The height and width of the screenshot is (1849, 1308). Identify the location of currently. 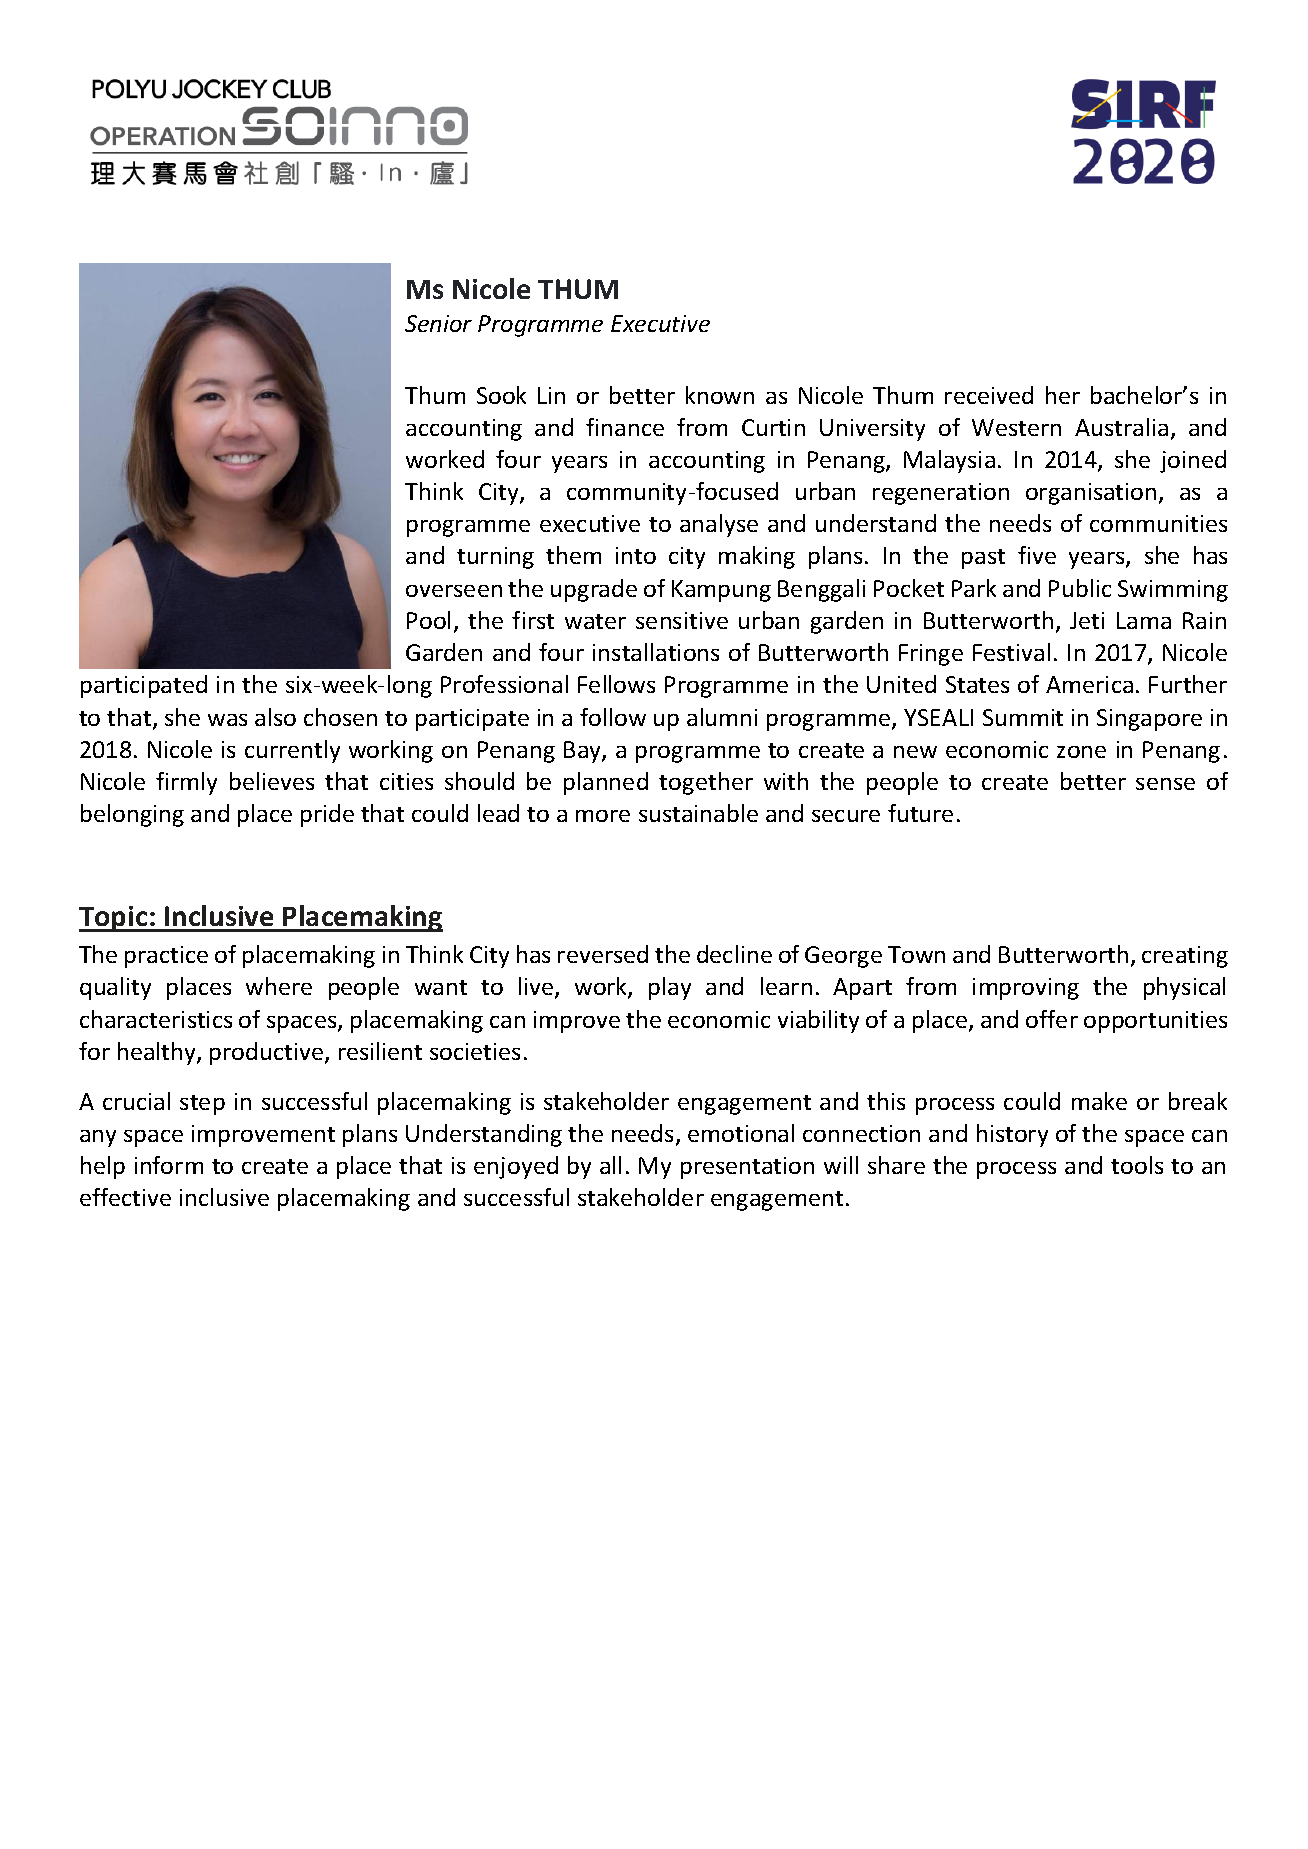
(292, 751).
